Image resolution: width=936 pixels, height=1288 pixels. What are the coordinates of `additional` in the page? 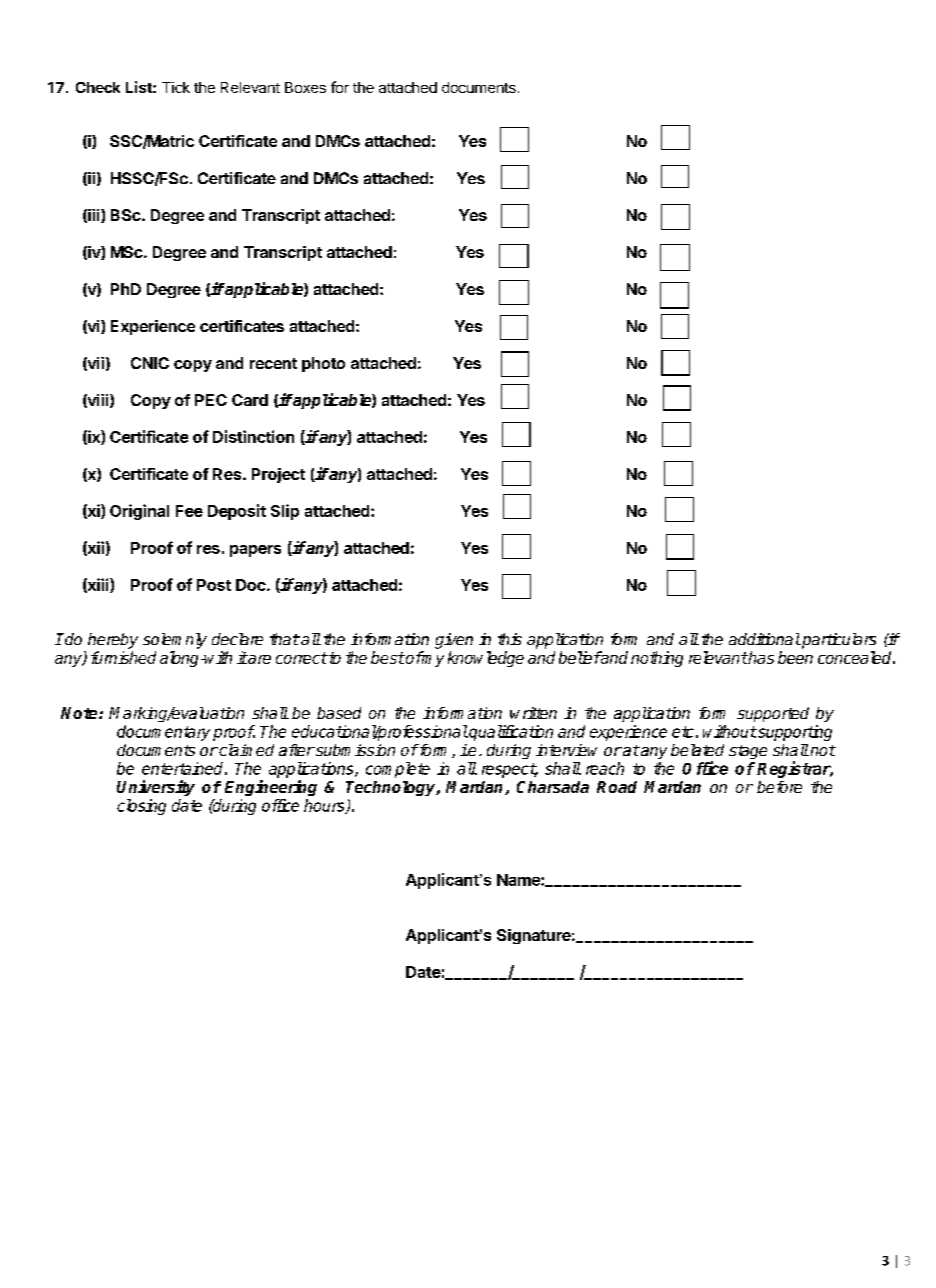 It's located at (764, 639).
